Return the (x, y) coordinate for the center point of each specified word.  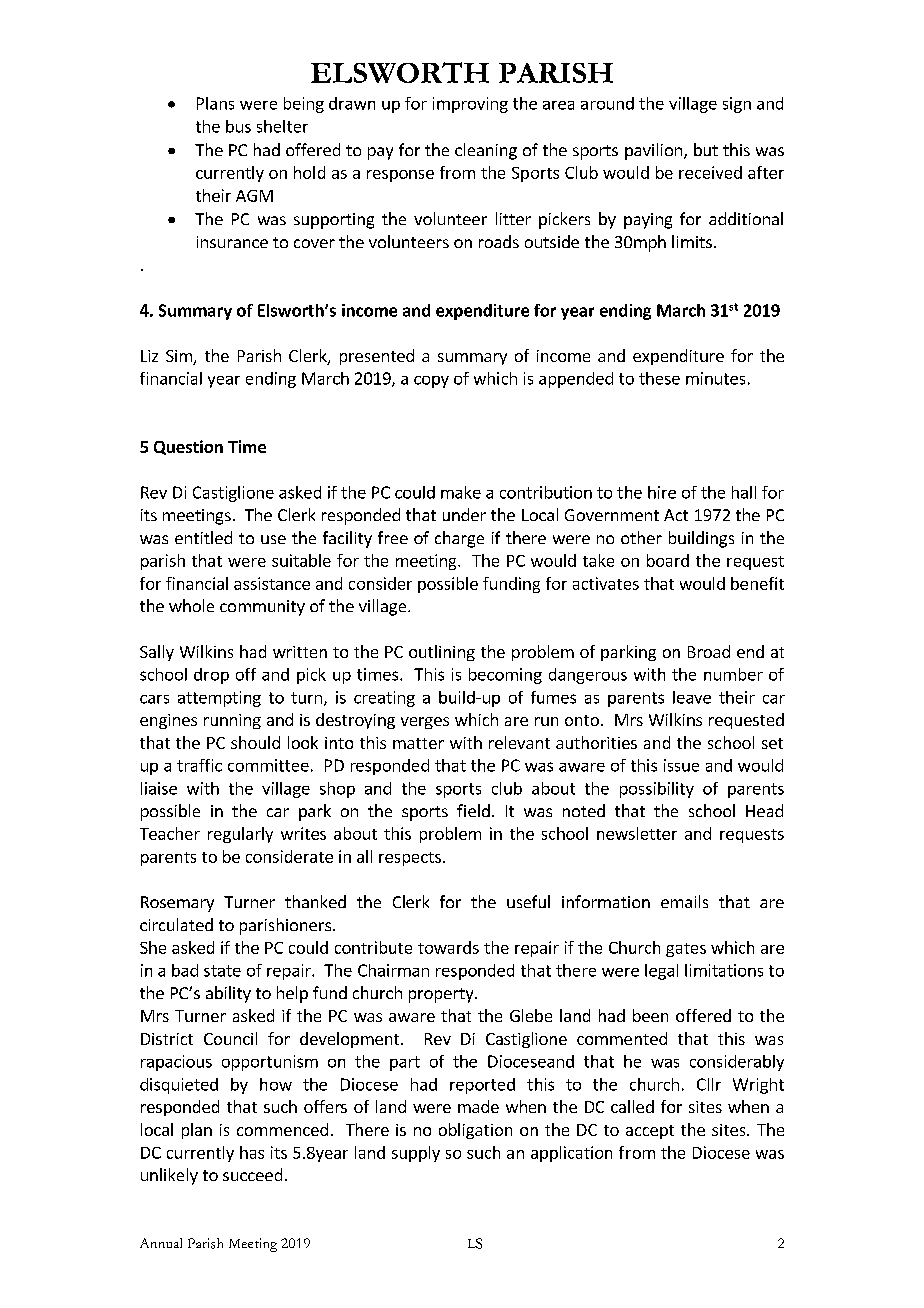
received (710, 172)
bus (238, 126)
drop (211, 676)
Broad (709, 651)
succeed (252, 1174)
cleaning (486, 151)
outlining (442, 653)
